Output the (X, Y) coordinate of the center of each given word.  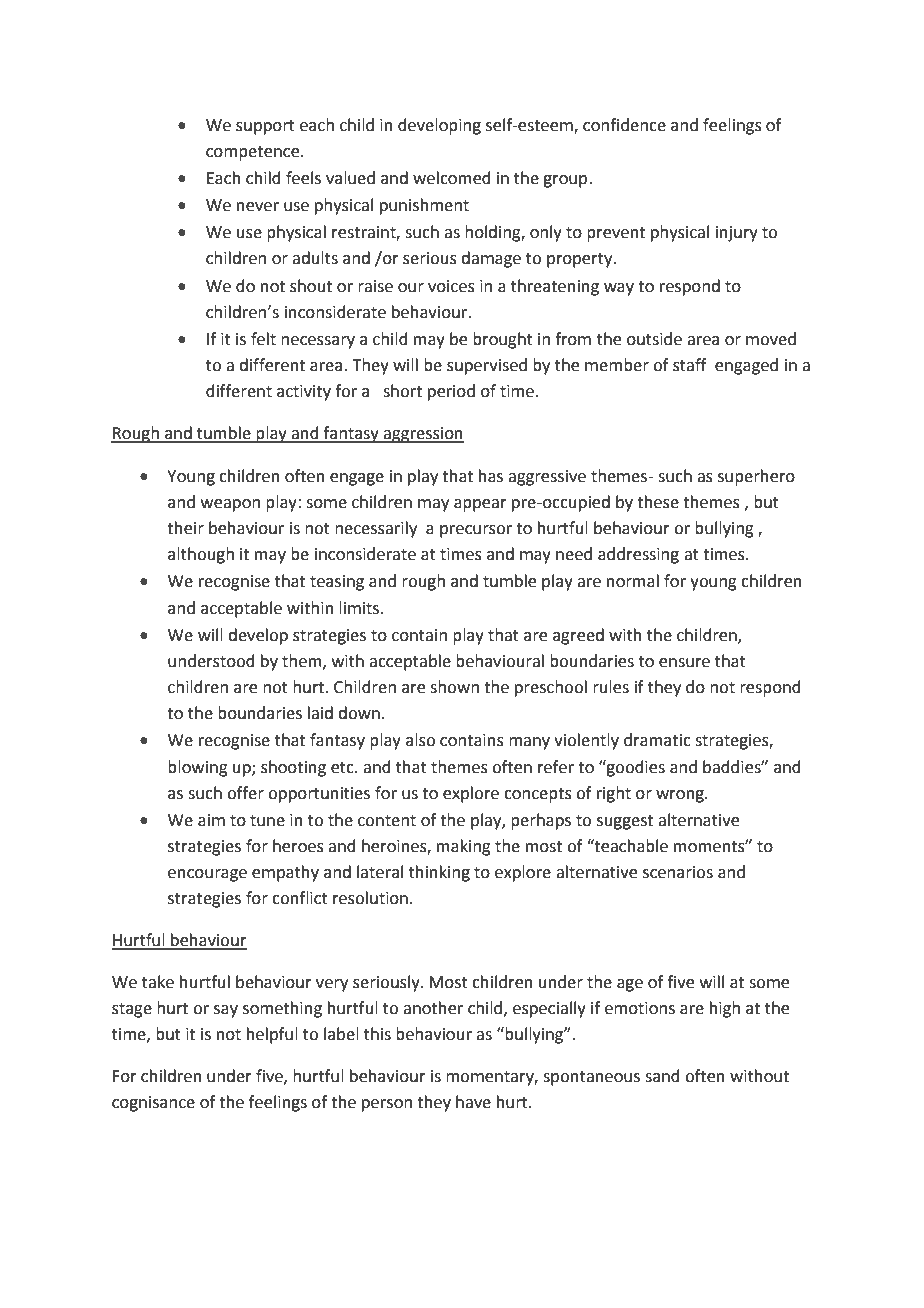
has (491, 476)
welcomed (452, 178)
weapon (230, 505)
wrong (681, 796)
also (420, 740)
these (658, 502)
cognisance (153, 1104)
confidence (624, 125)
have (473, 1102)
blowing (198, 768)
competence (254, 153)
